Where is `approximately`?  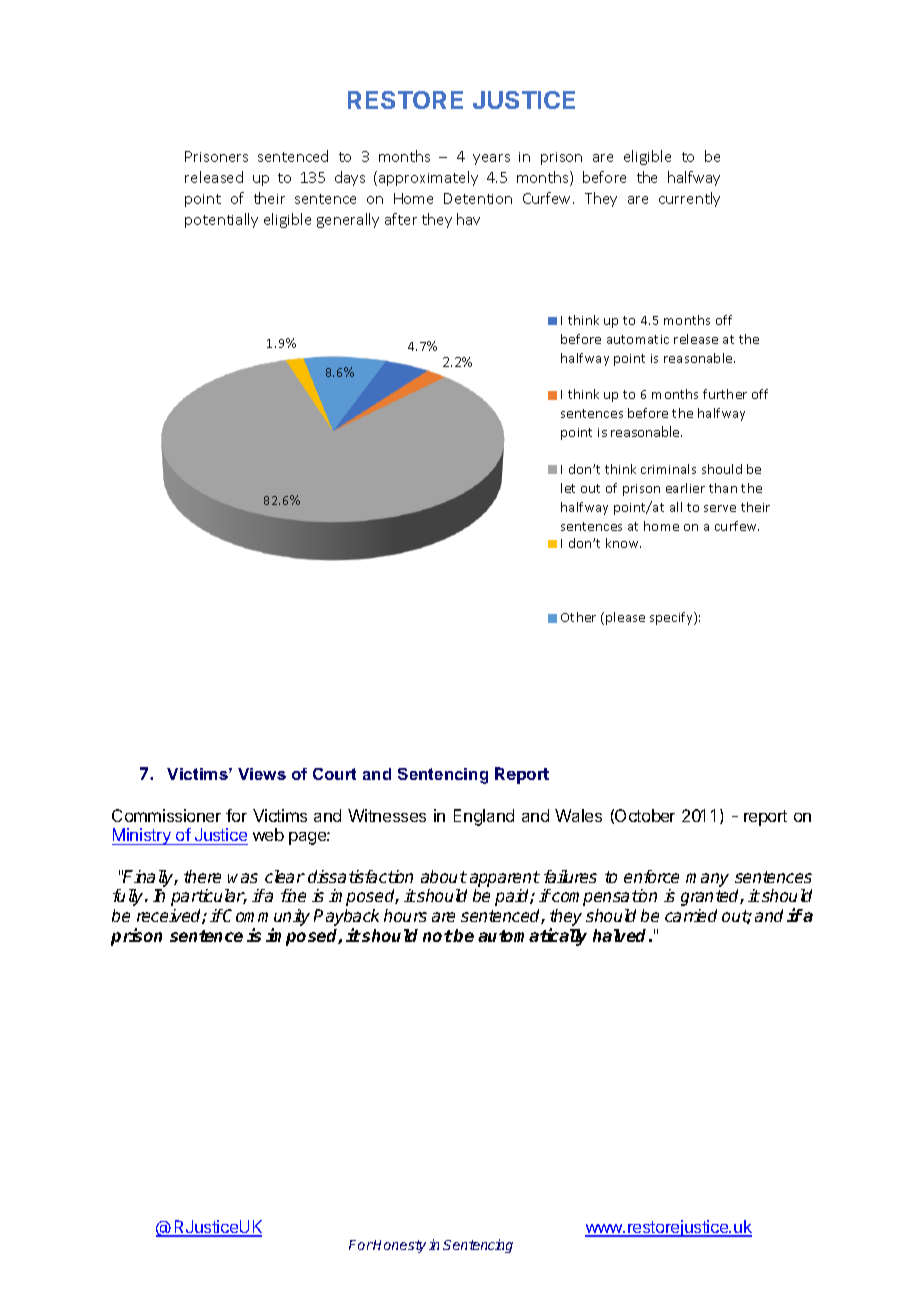
approximately is located at coordinates (428, 178).
